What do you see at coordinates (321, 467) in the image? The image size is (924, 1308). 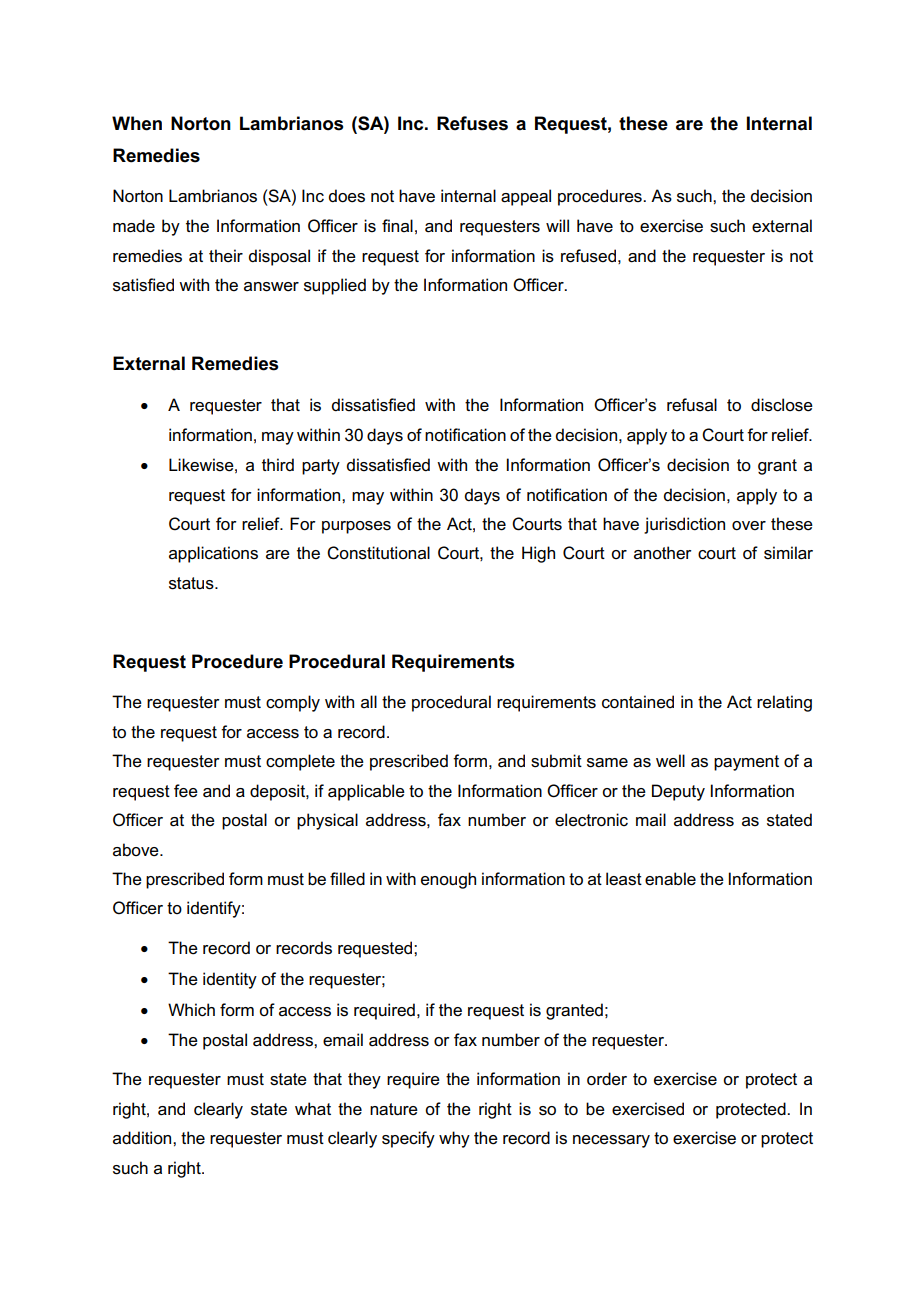 I see `party` at bounding box center [321, 467].
